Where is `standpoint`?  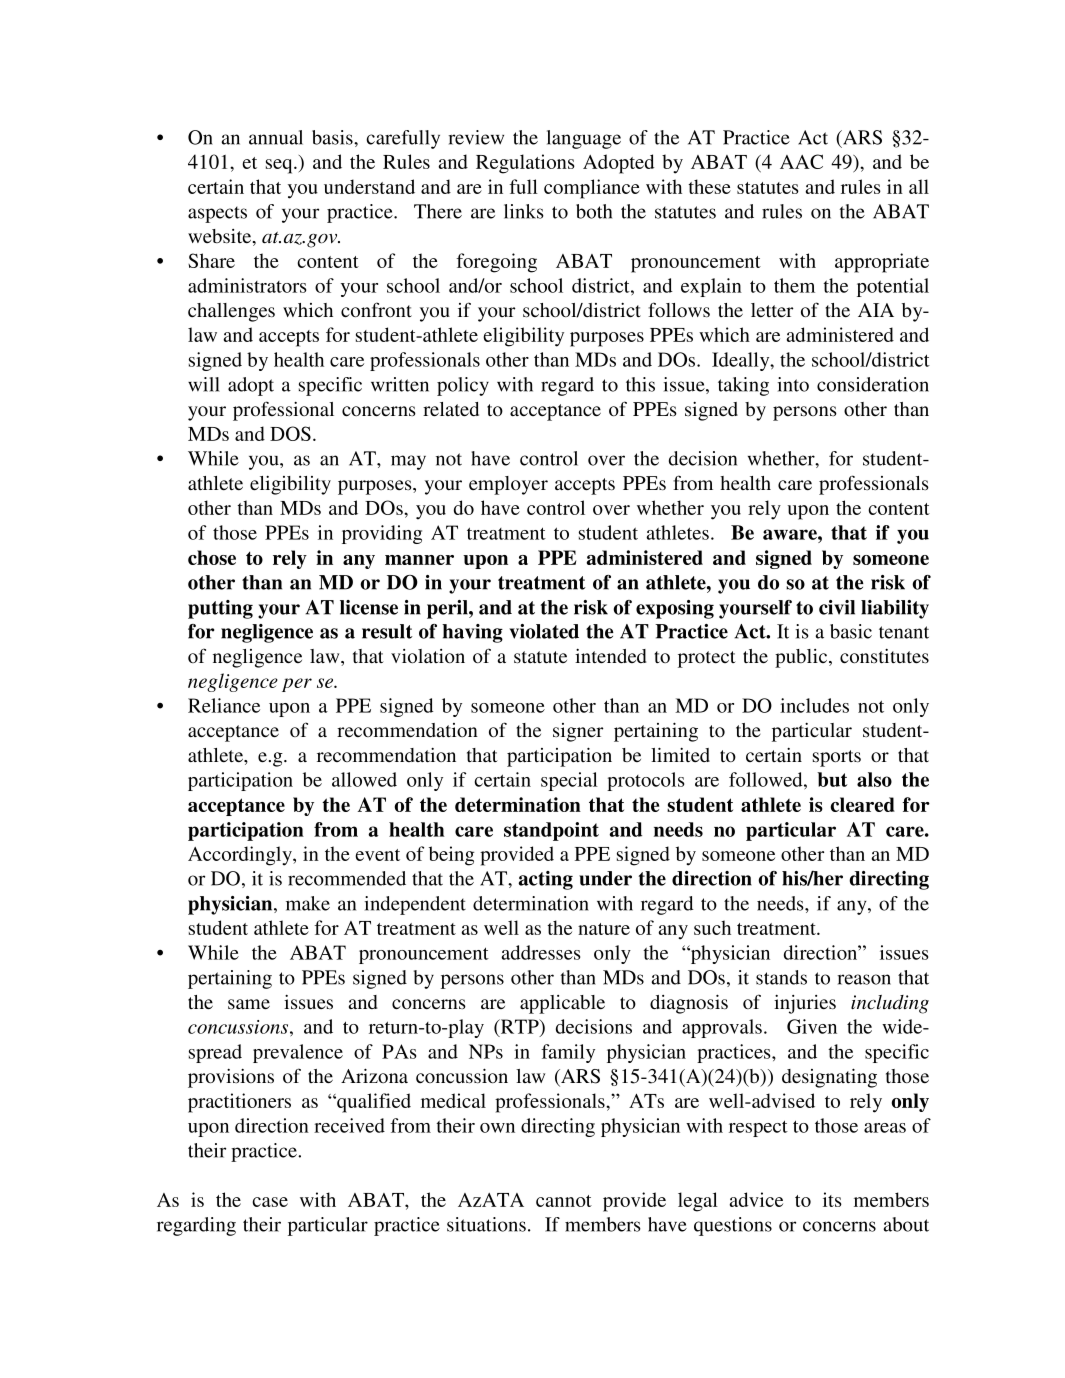 standpoint is located at coordinates (551, 831).
